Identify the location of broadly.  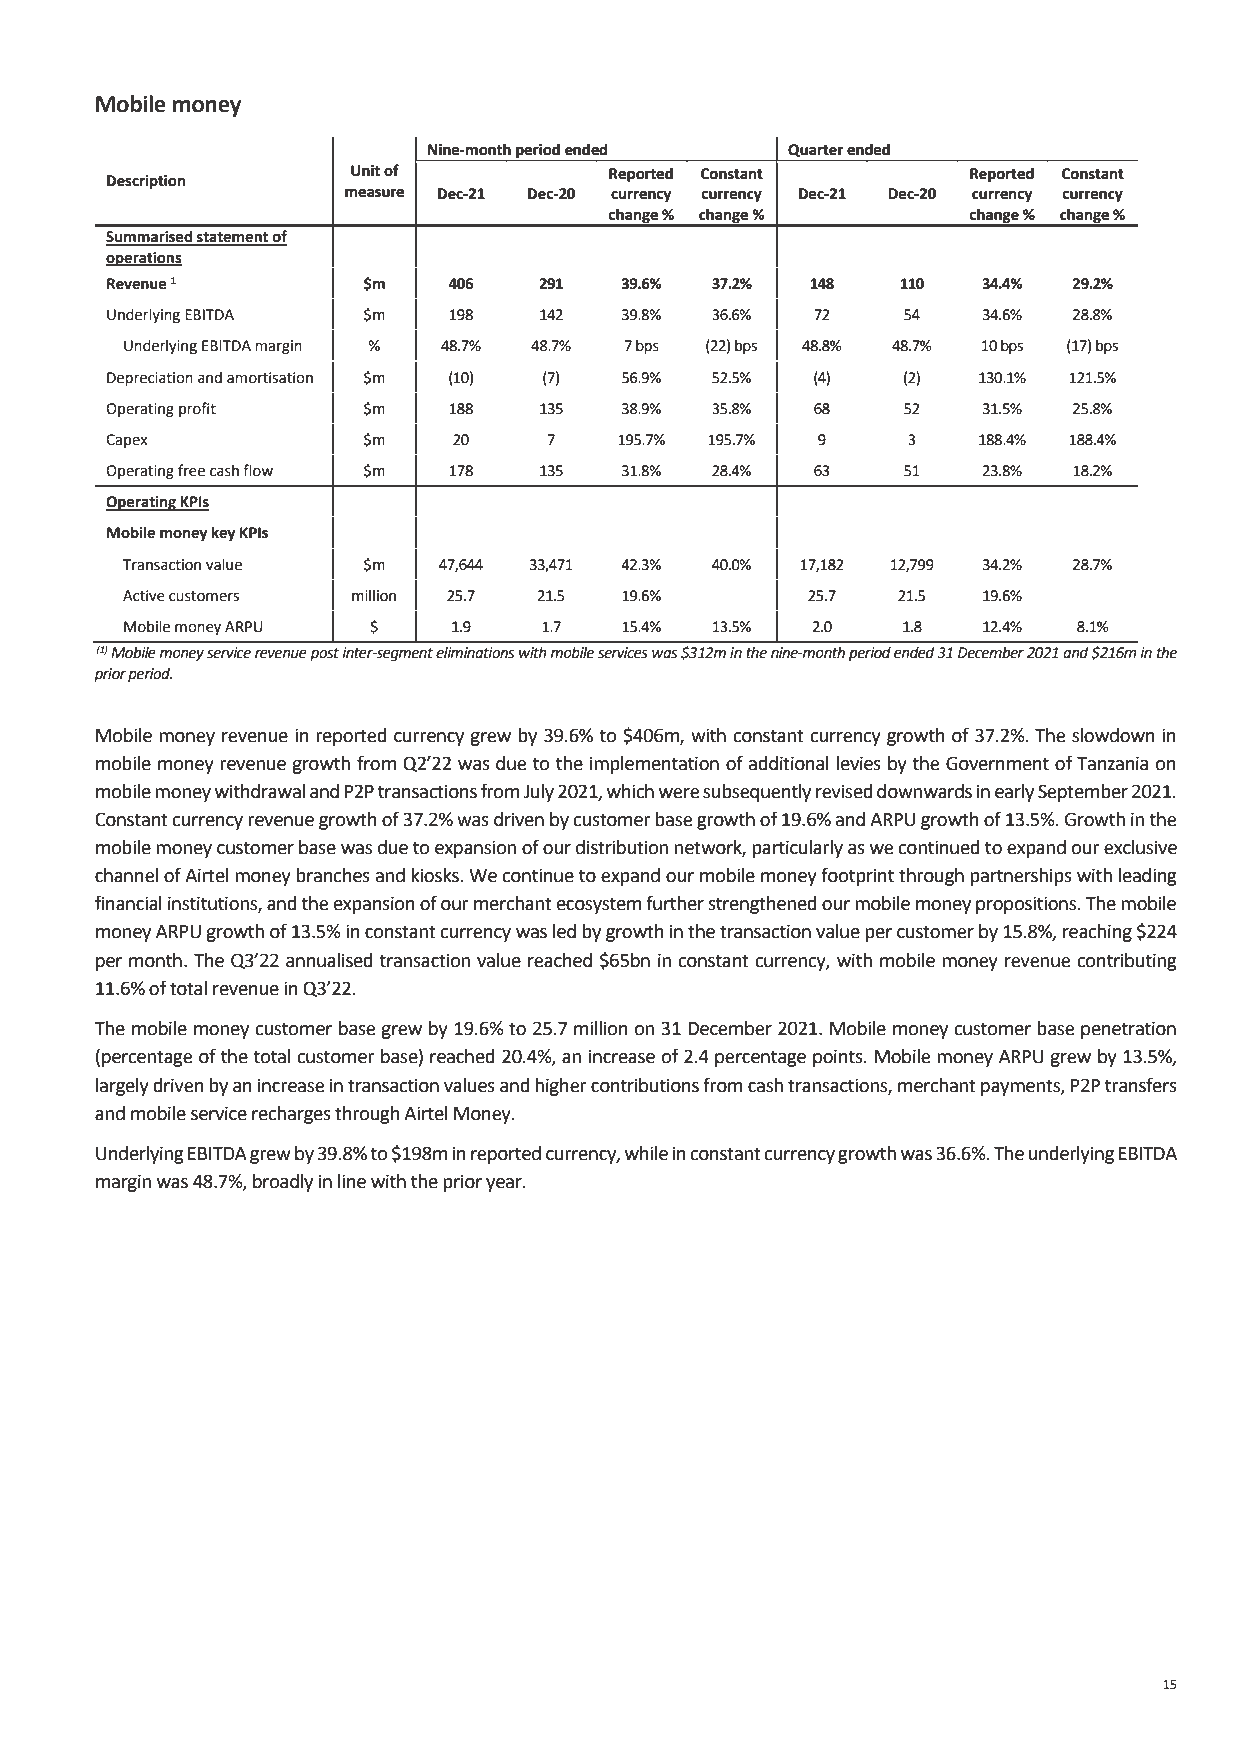
(283, 1183).
